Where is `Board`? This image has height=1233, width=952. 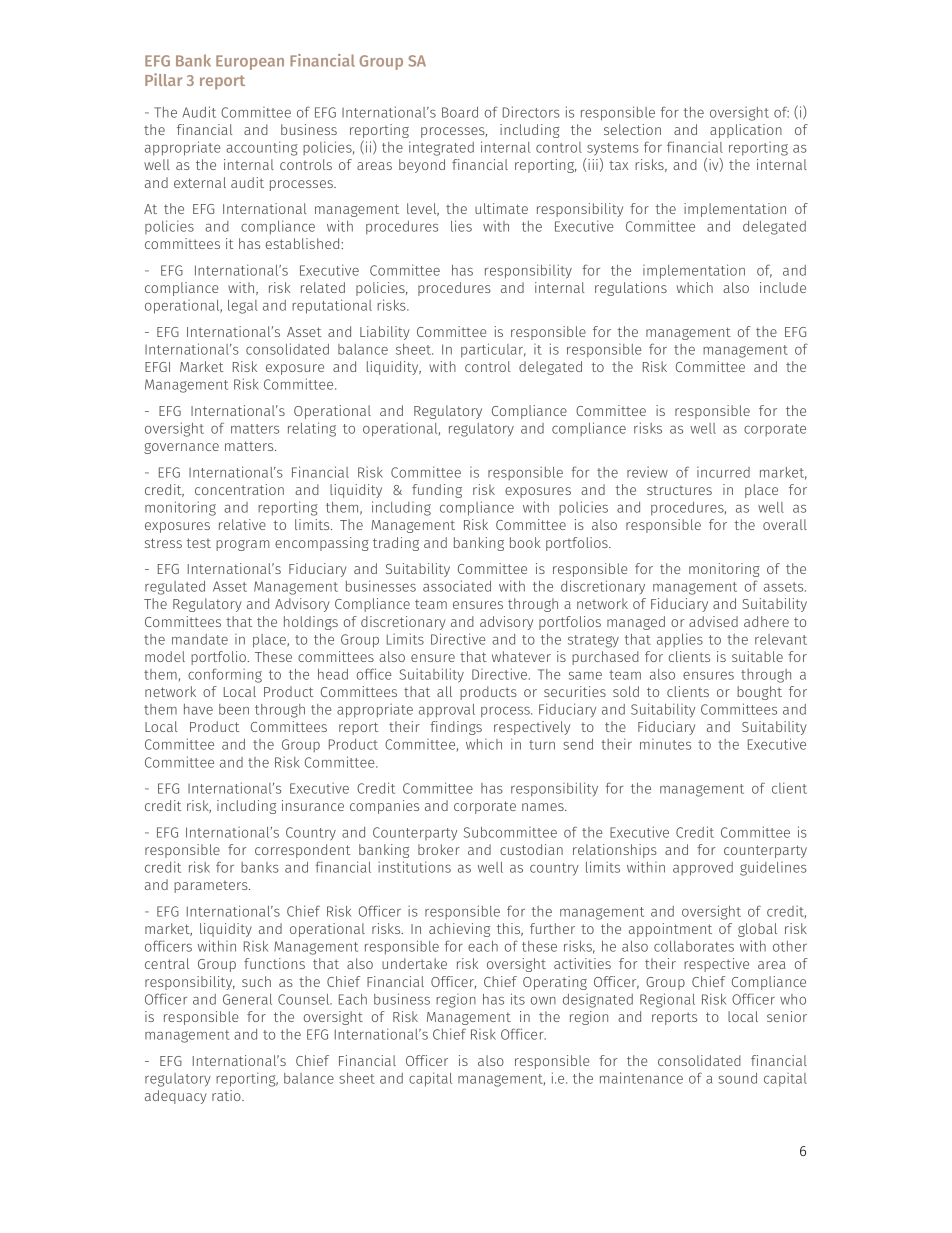 Board is located at coordinates (460, 112).
